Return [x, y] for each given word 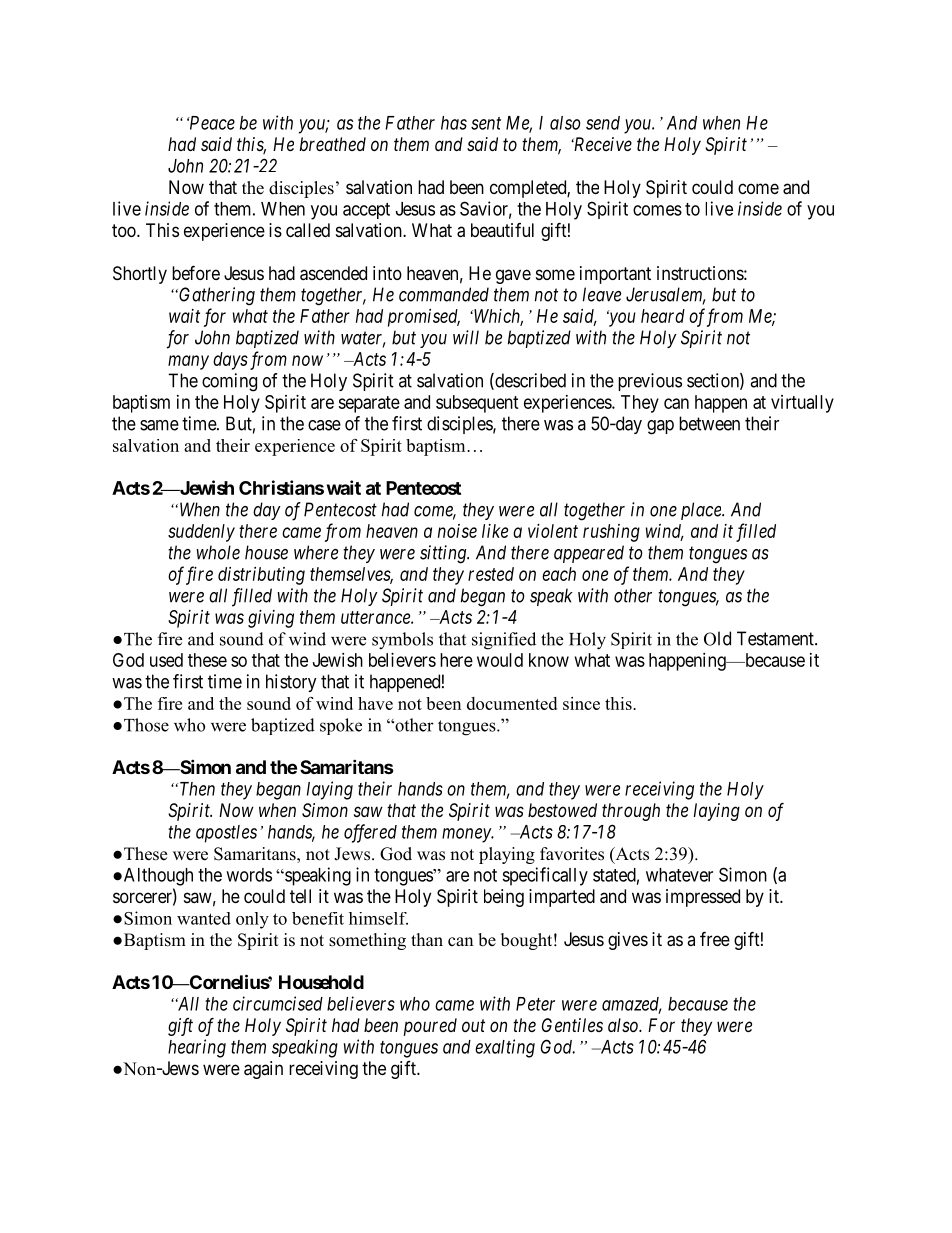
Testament [776, 638]
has [454, 123]
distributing [261, 576]
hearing [197, 1048]
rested [491, 574]
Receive [601, 144]
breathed [332, 144]
